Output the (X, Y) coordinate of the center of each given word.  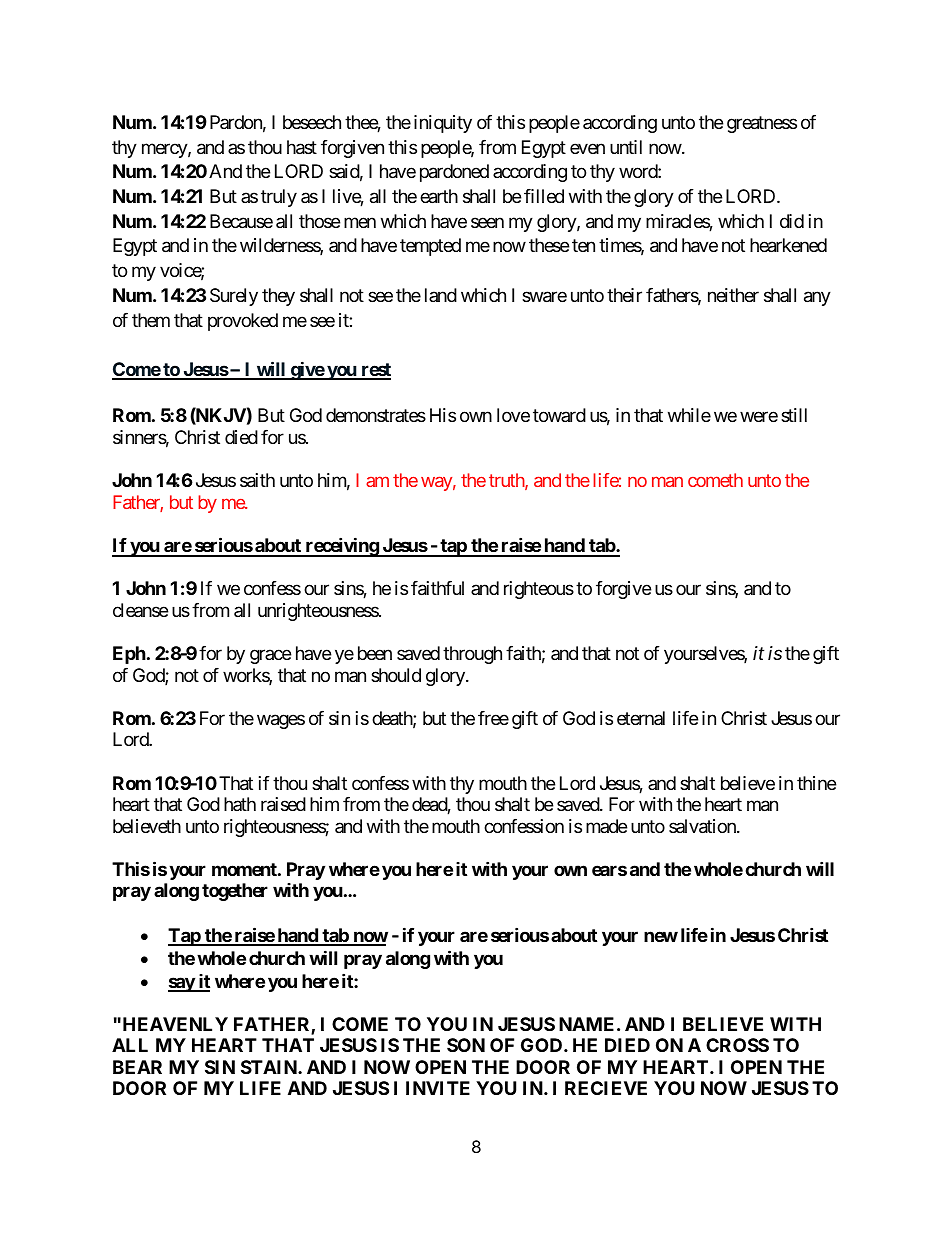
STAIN (270, 1067)
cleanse (140, 610)
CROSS (737, 1045)
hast (302, 147)
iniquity (443, 124)
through (472, 655)
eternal (641, 718)
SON (466, 1045)
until (626, 147)
